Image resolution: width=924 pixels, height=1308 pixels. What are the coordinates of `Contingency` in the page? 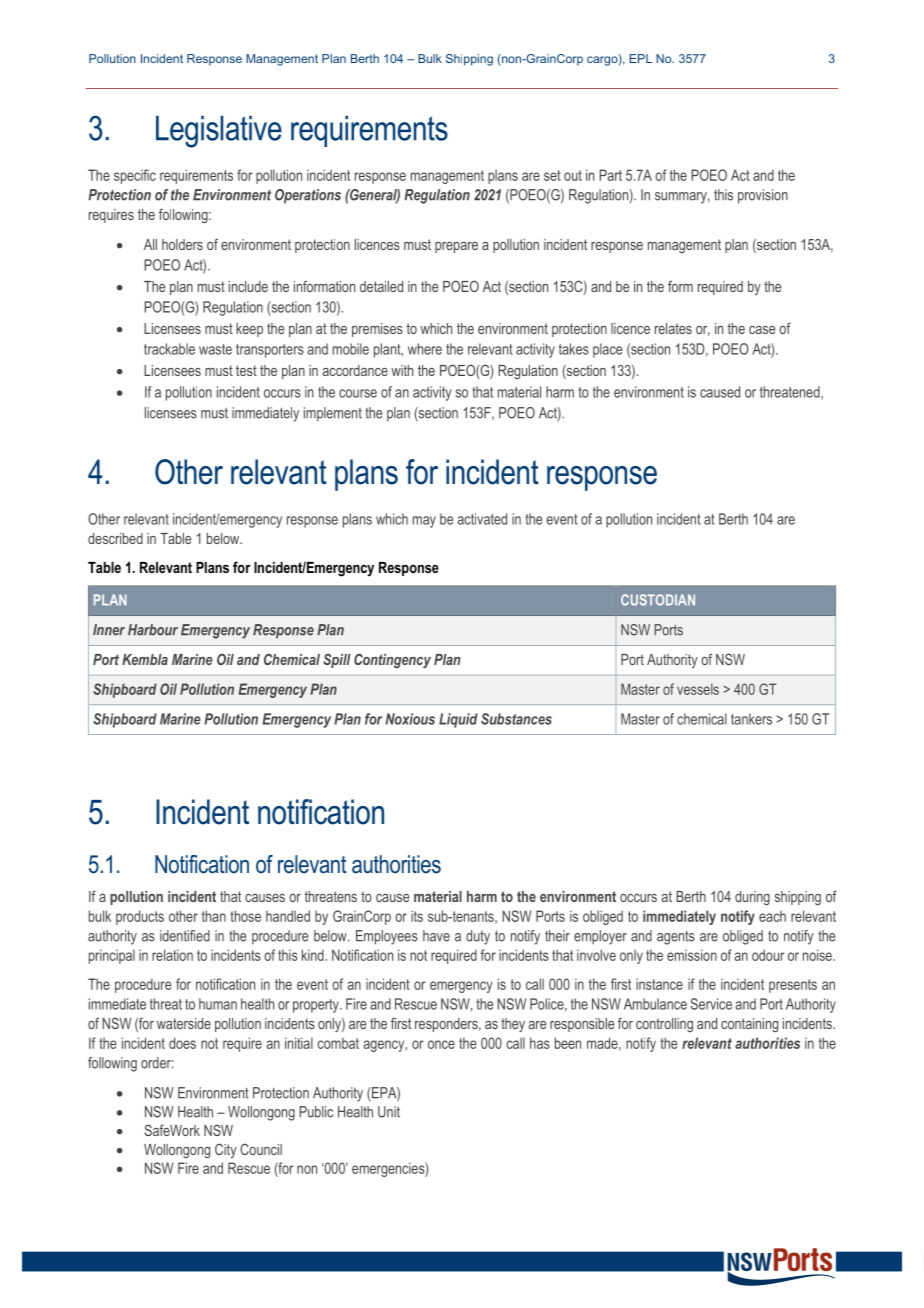 It's located at (392, 660).
